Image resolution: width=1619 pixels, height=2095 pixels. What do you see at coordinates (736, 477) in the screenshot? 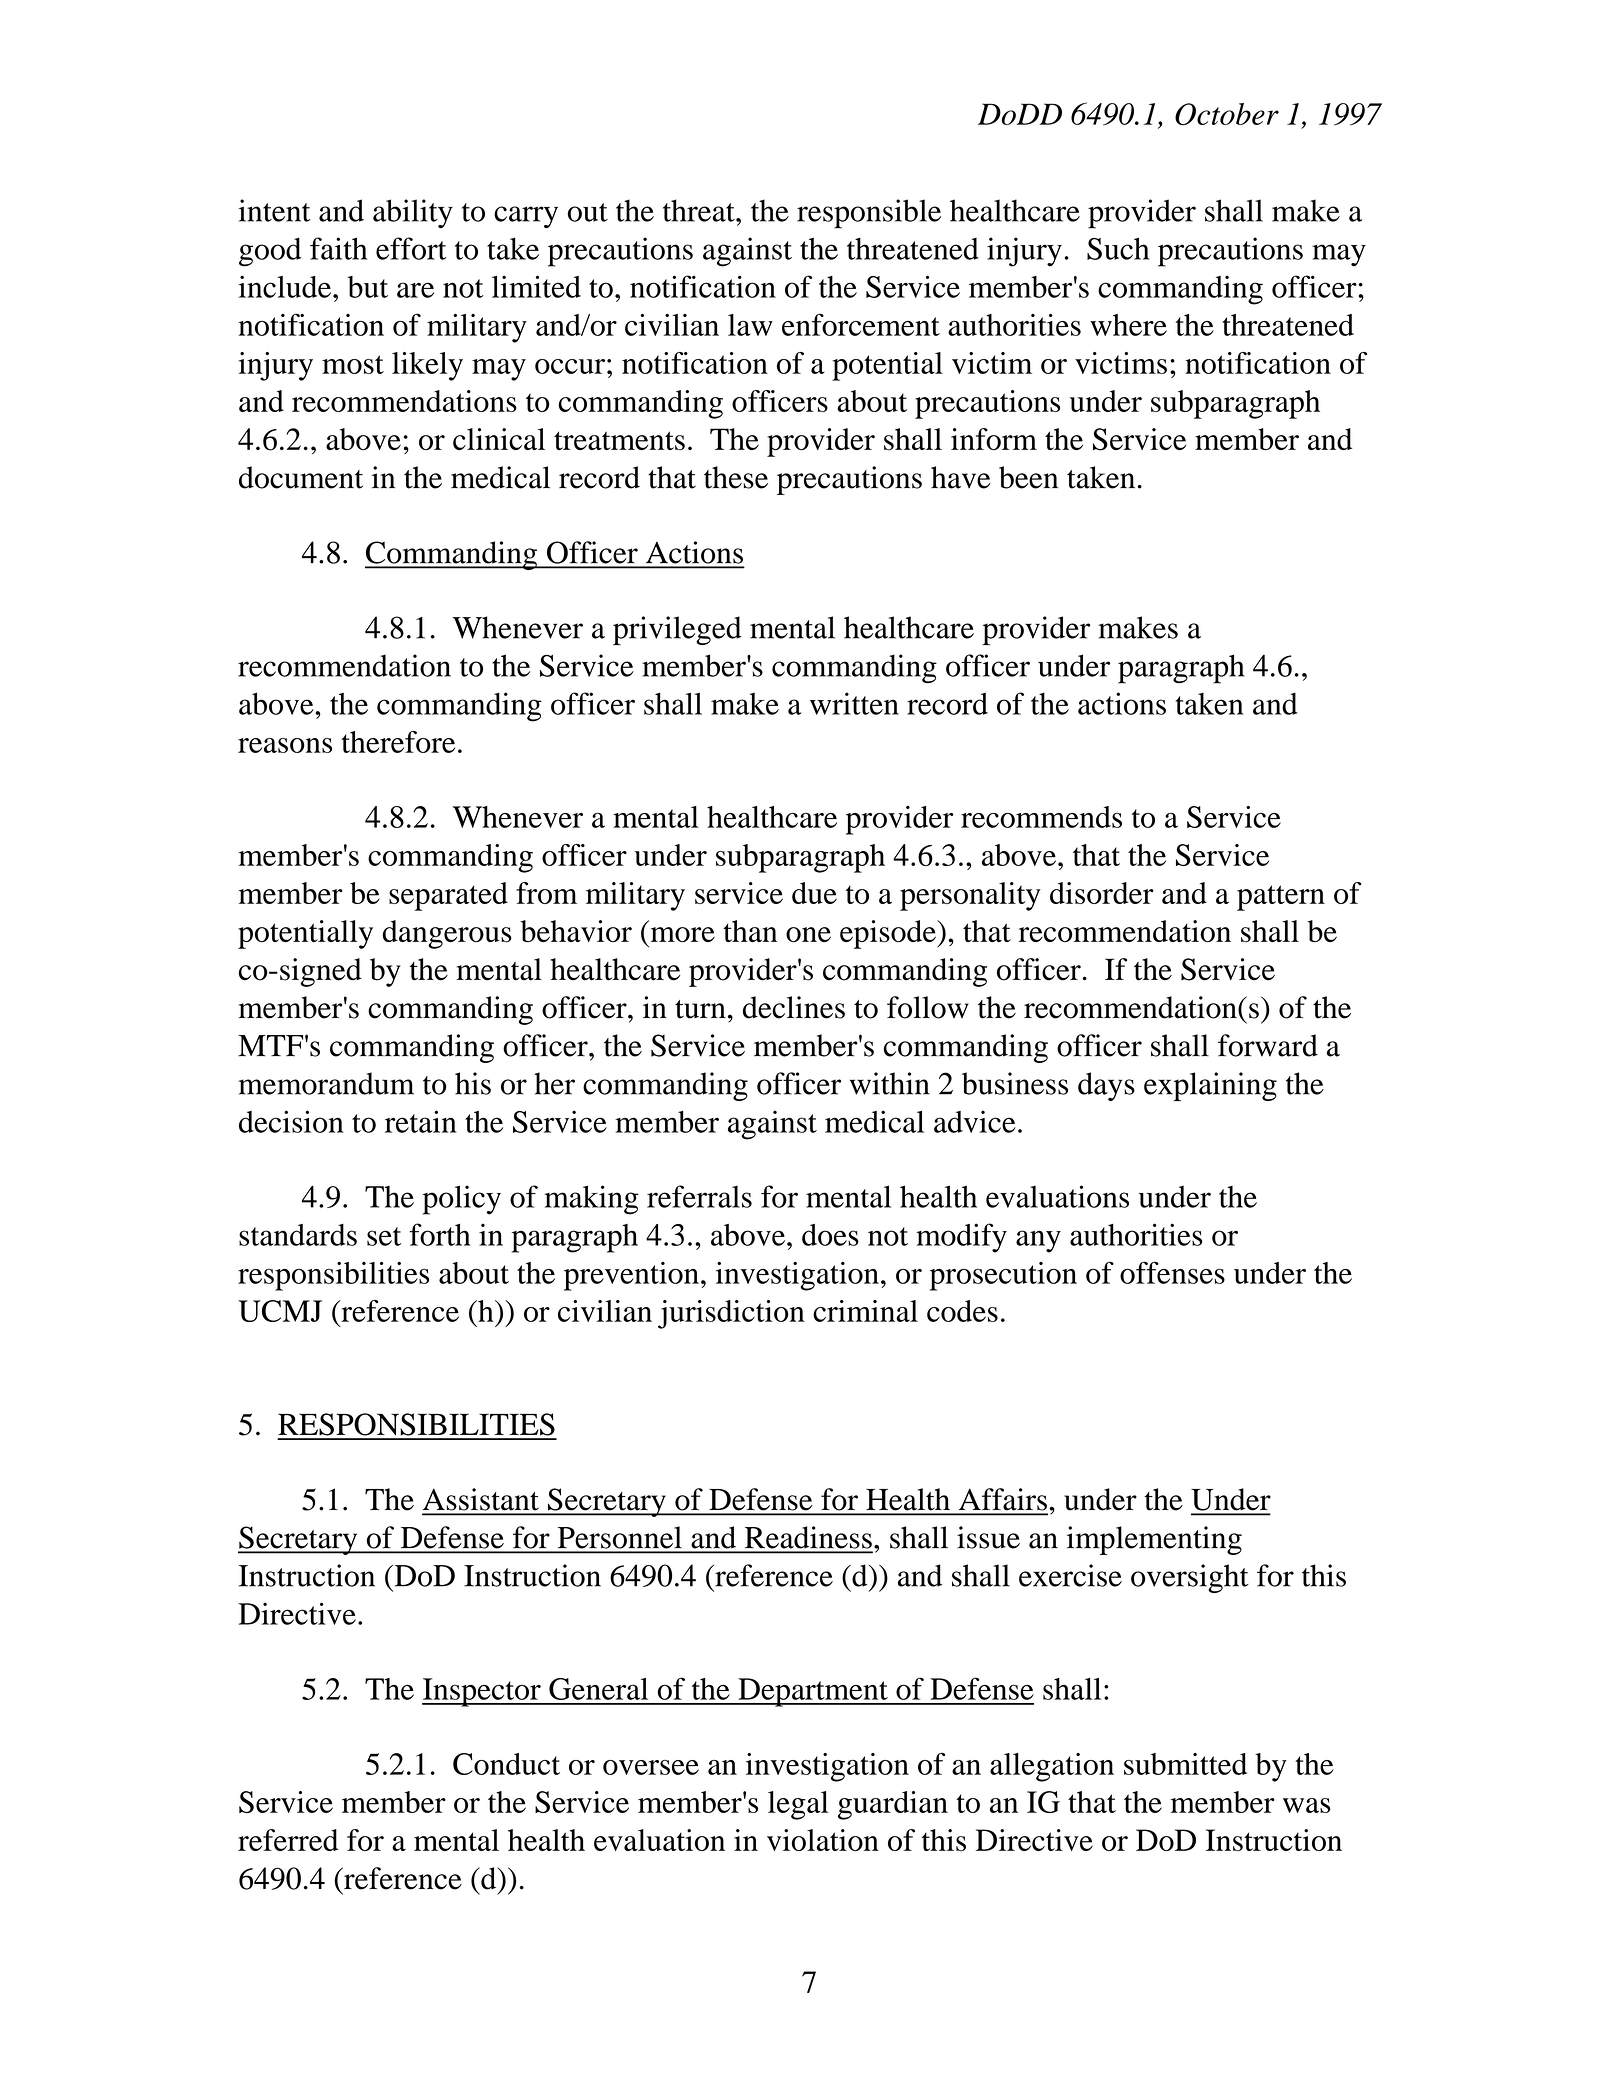
I see `these` at bounding box center [736, 477].
